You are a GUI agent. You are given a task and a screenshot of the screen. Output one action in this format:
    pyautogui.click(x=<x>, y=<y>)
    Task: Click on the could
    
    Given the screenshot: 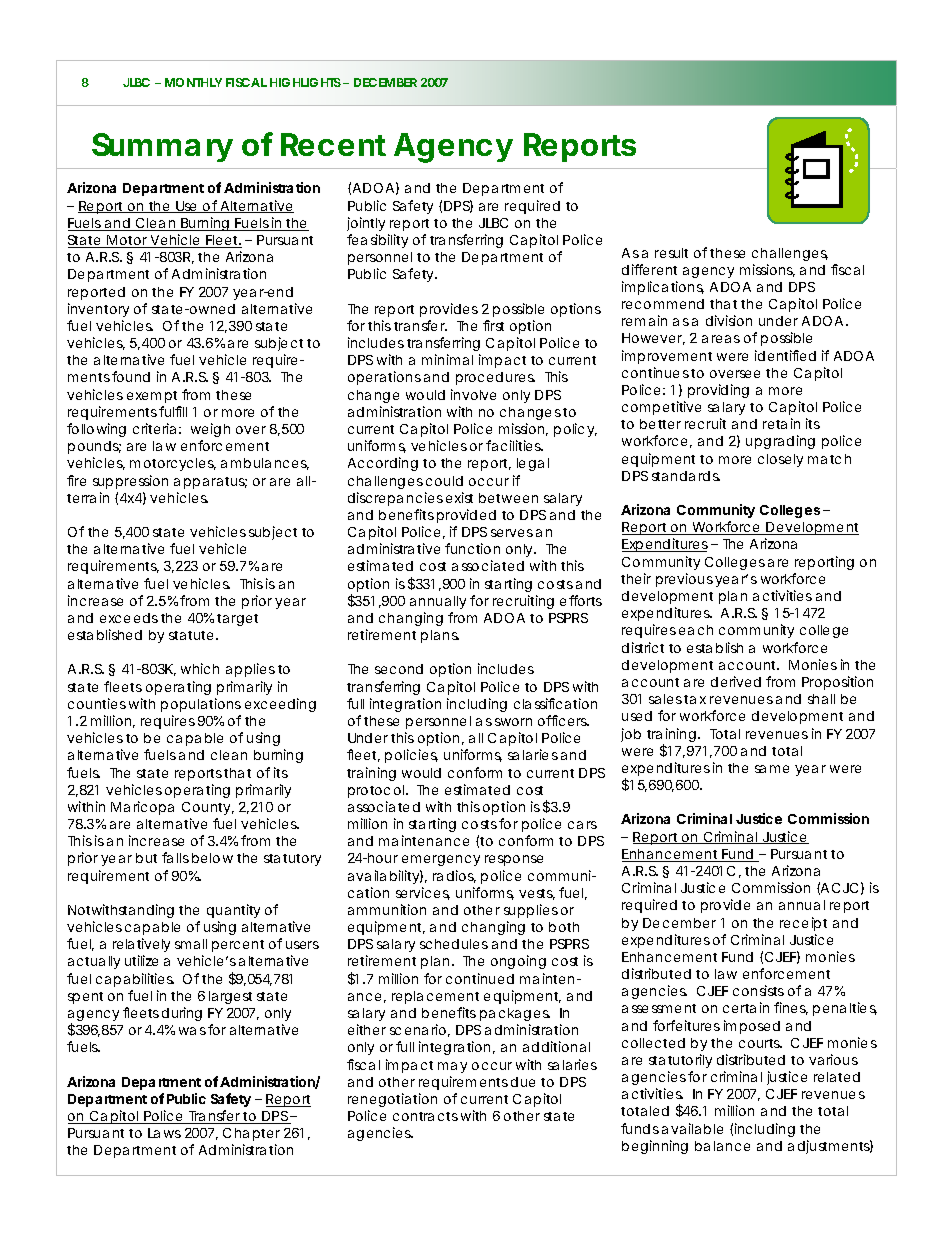 What is the action you would take?
    pyautogui.click(x=444, y=481)
